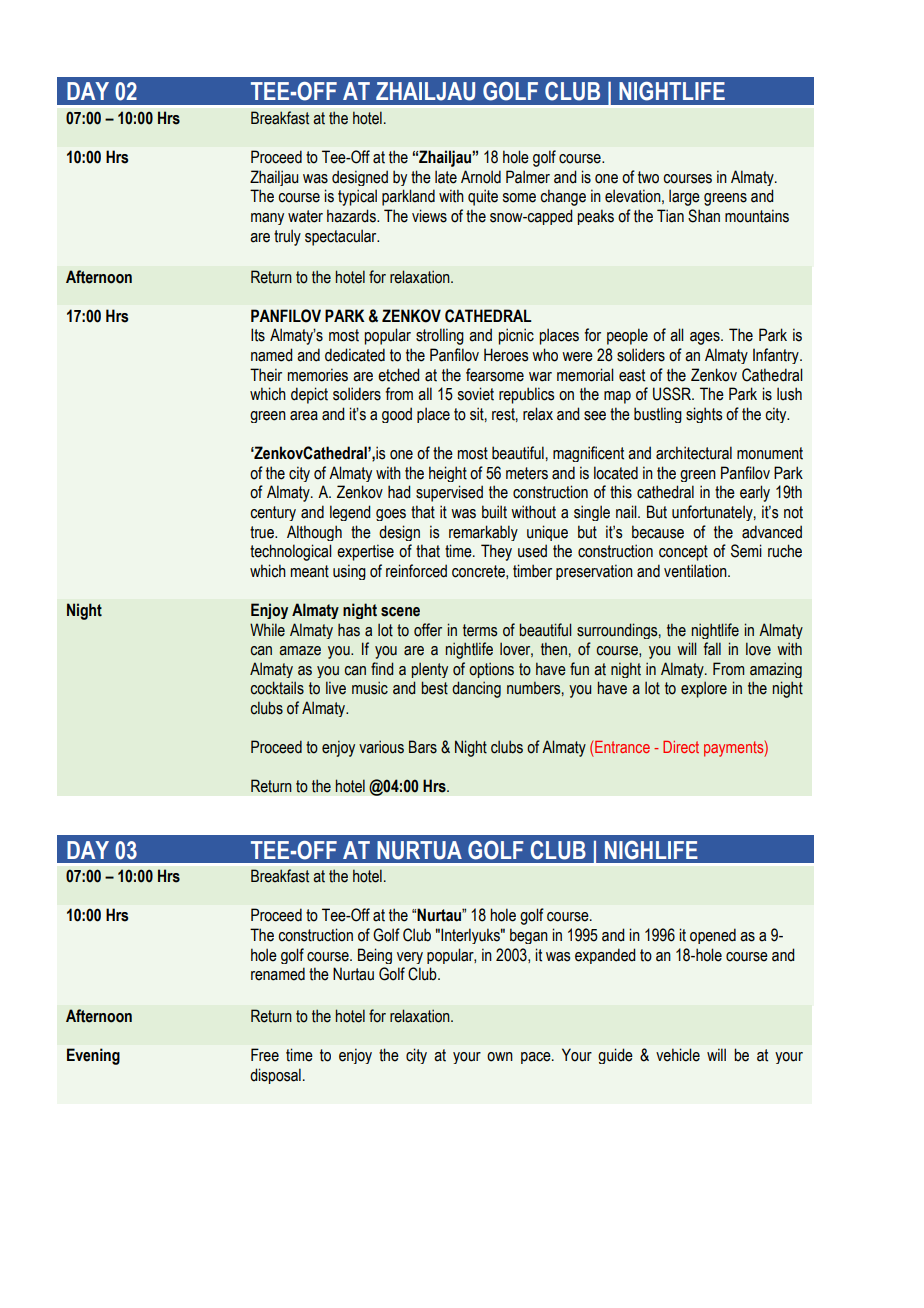 The height and width of the image is (1308, 924). What do you see at coordinates (93, 1056) in the image?
I see `Evening` at bounding box center [93, 1056].
